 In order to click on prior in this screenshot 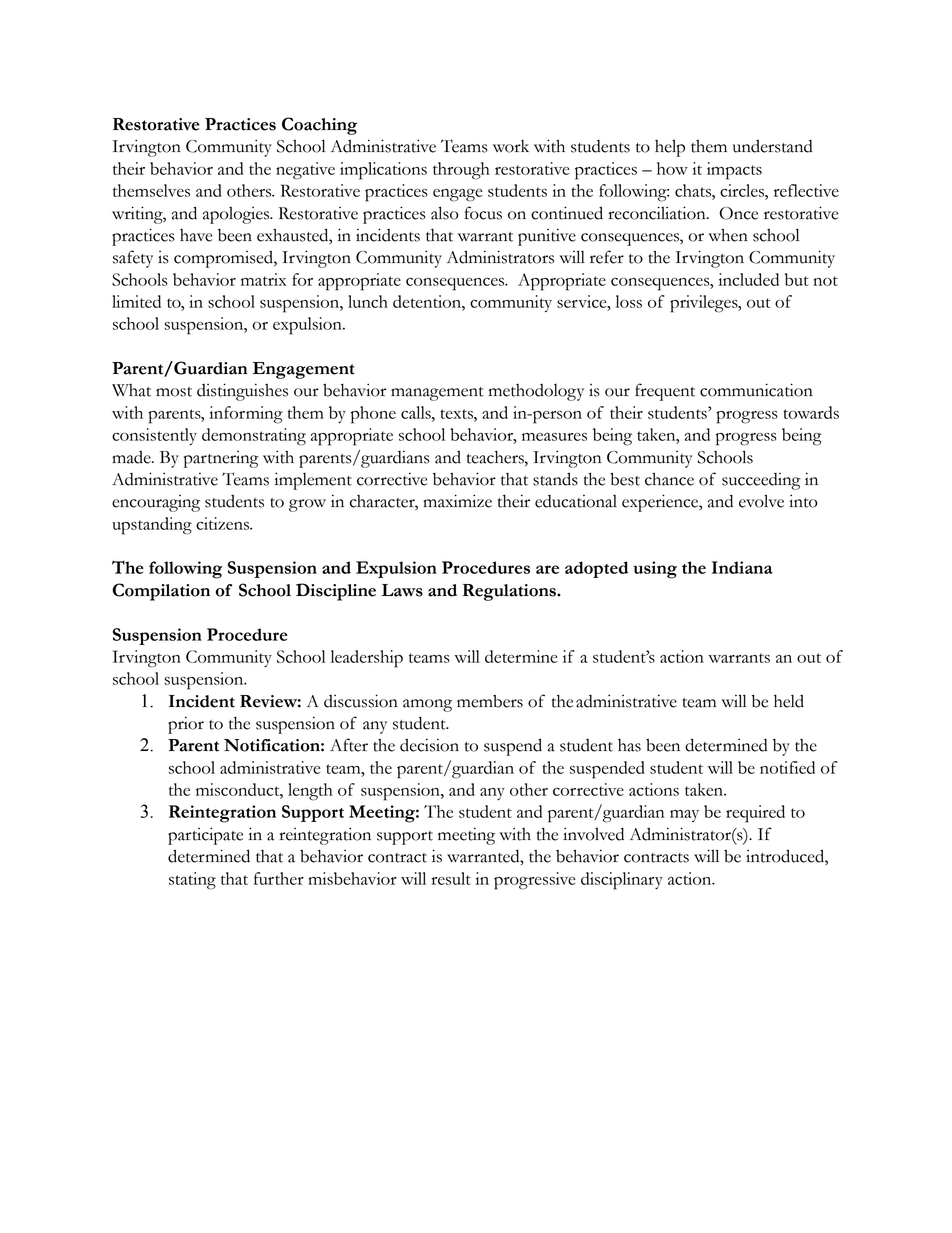, I will do `click(186, 725)`.
